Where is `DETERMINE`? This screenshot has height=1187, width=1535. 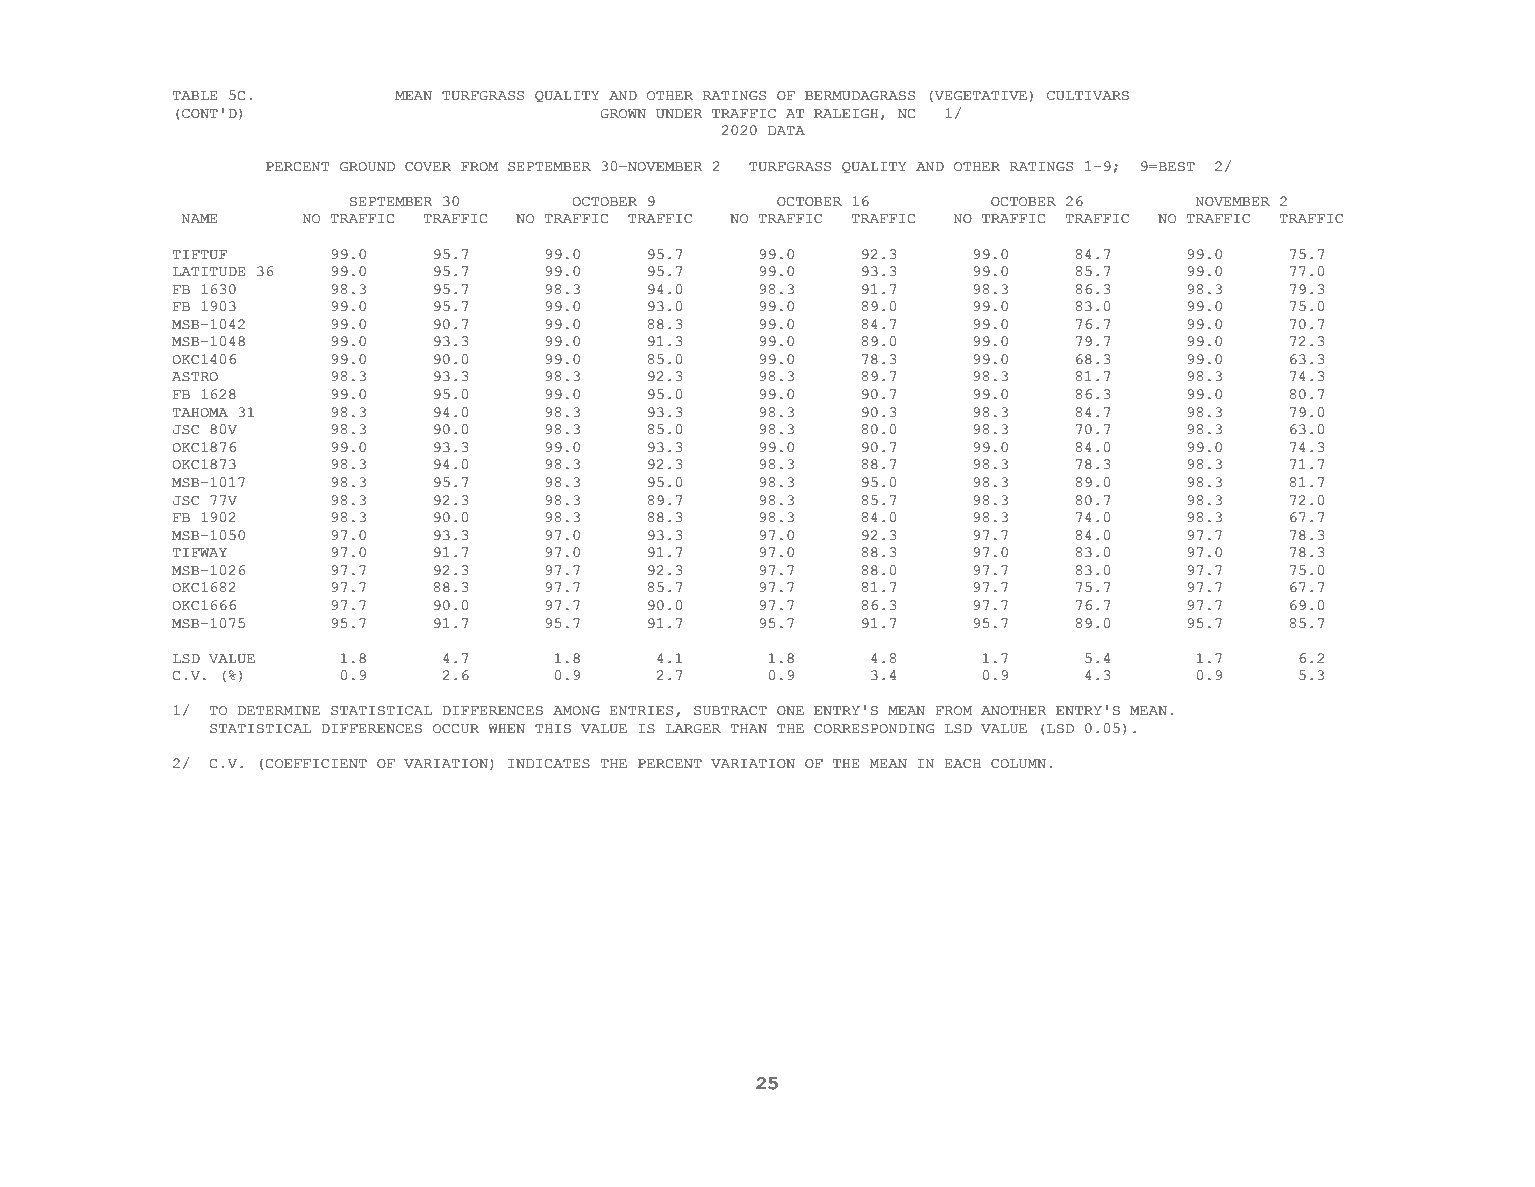 DETERMINE is located at coordinates (279, 710).
